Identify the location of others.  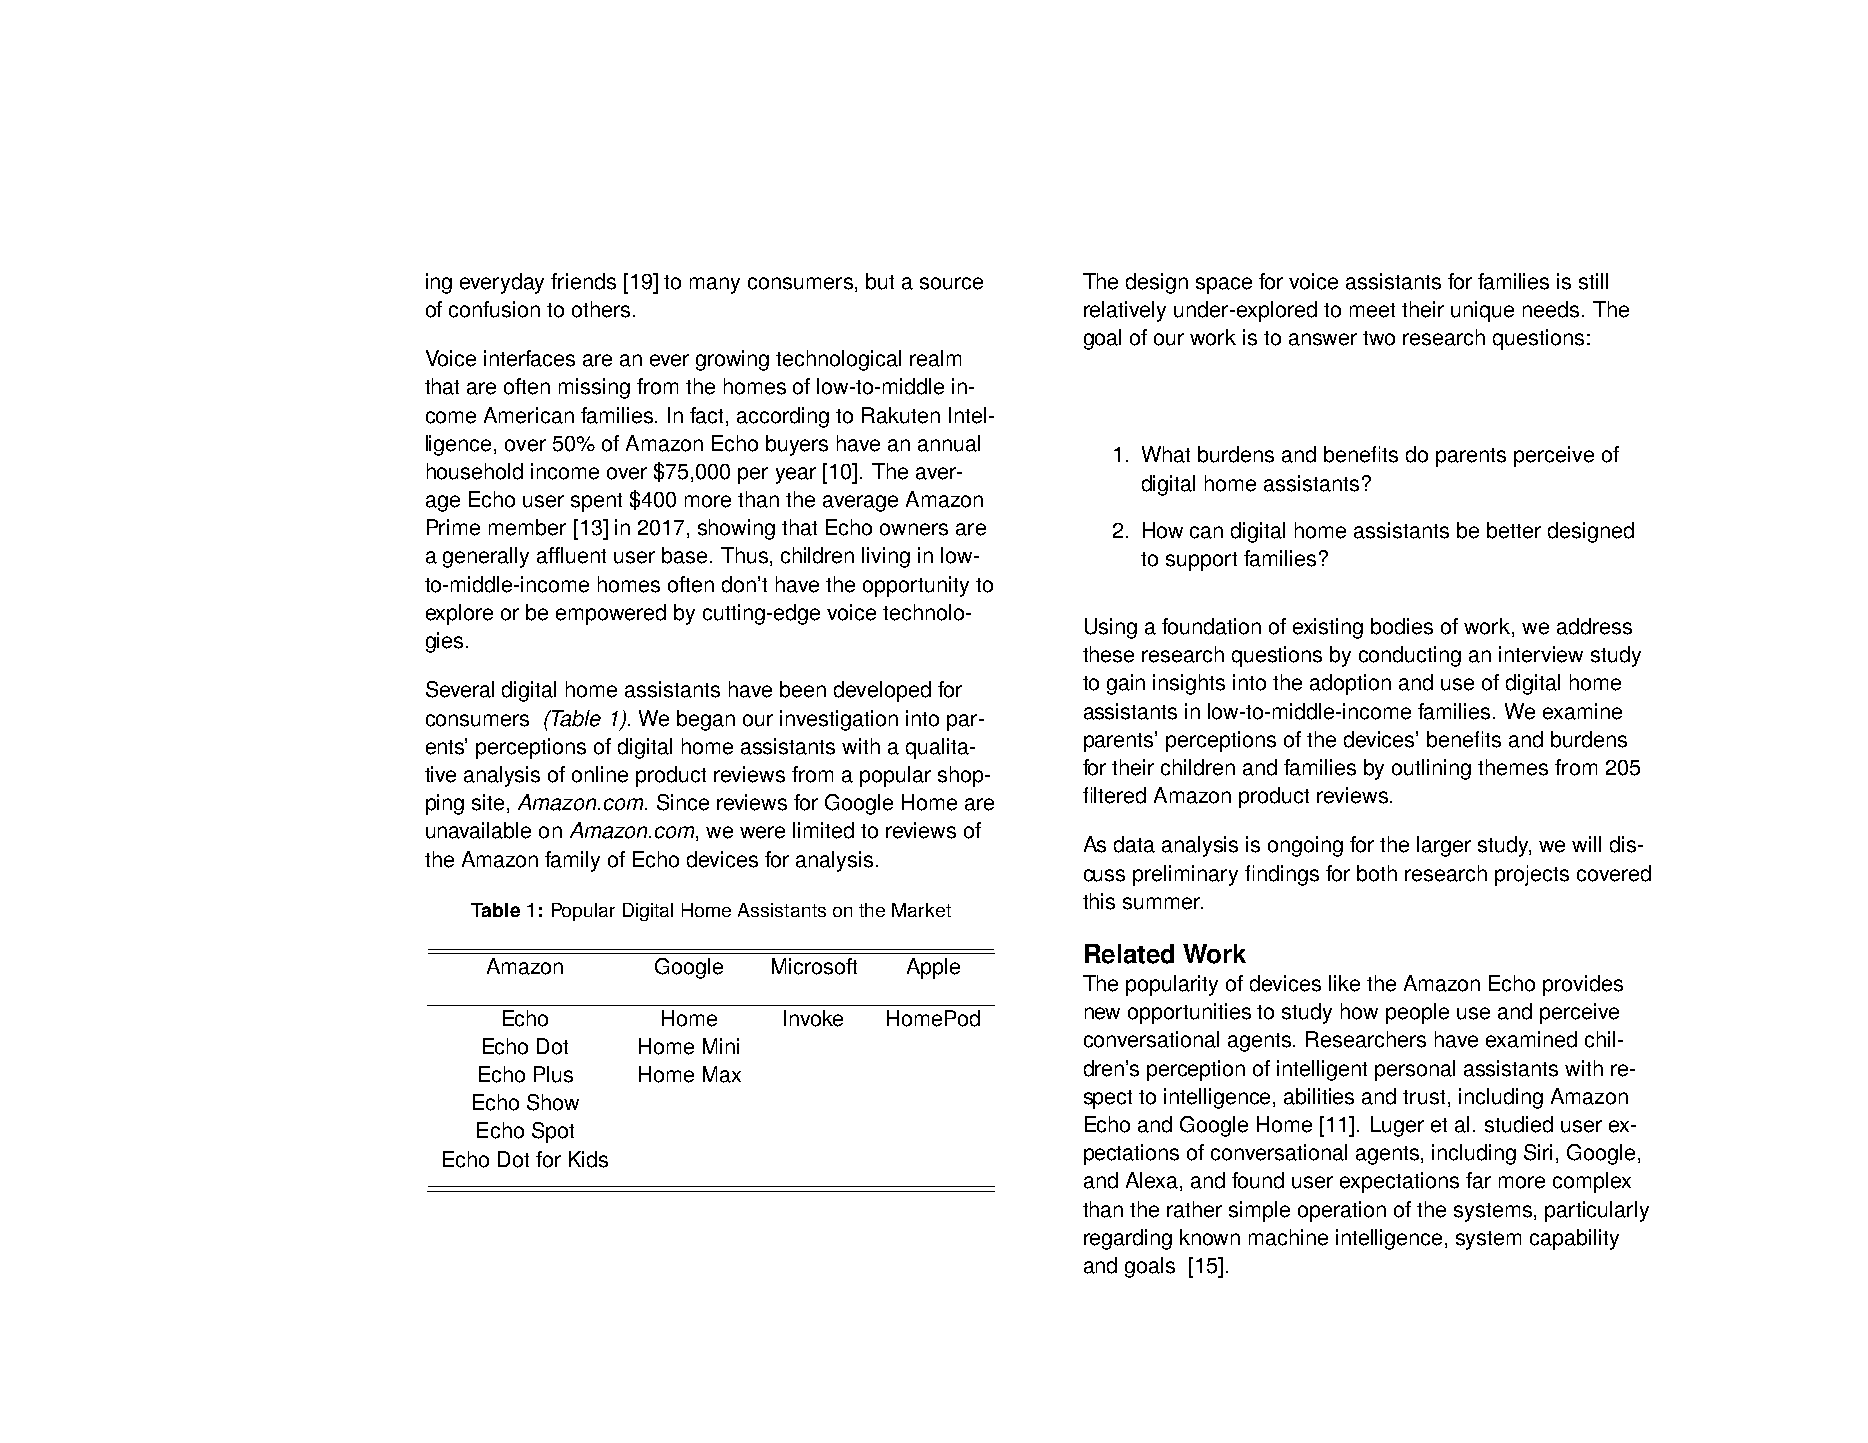
(601, 309).
